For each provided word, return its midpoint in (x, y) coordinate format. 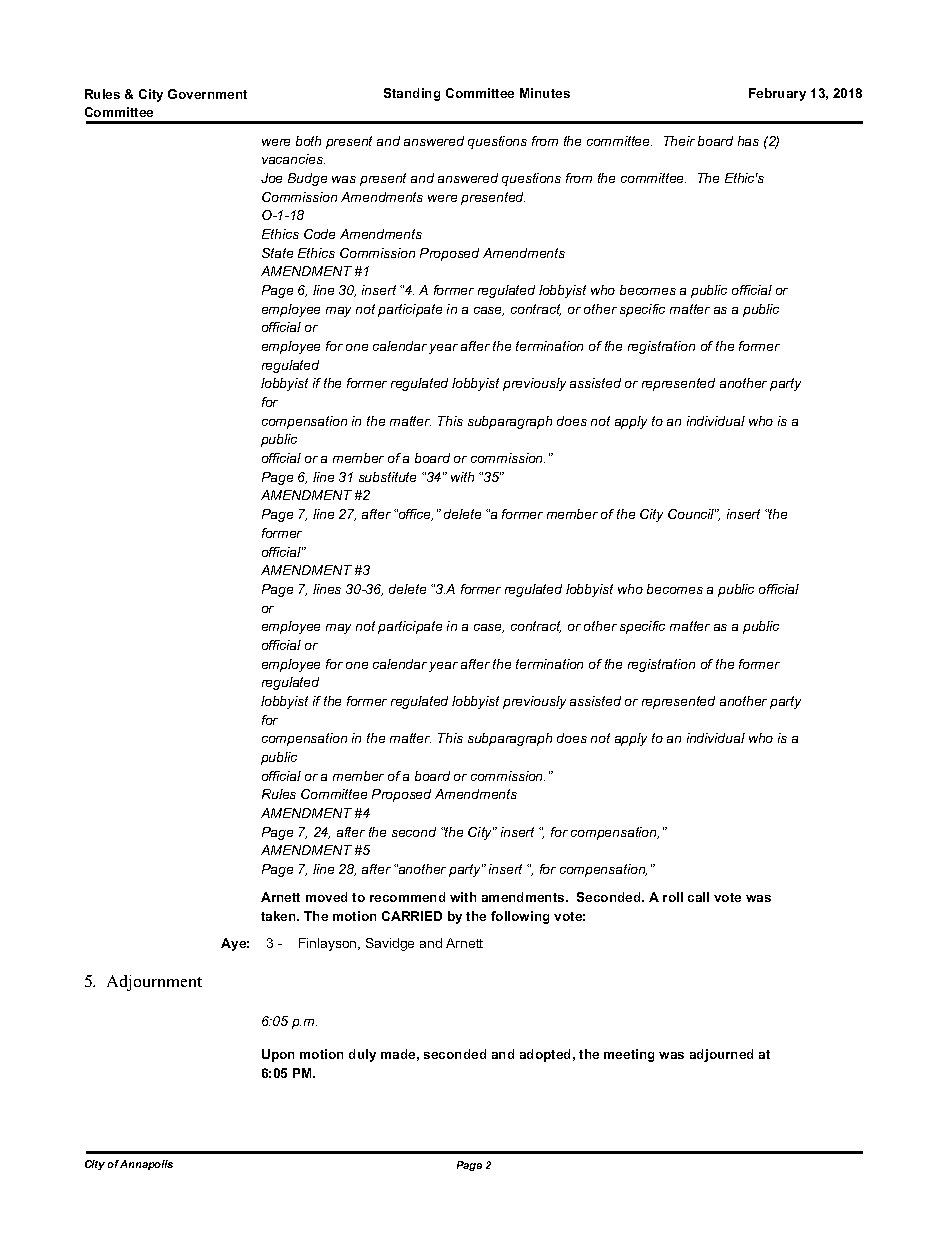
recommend (407, 897)
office (415, 515)
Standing (412, 94)
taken (279, 916)
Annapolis (146, 1165)
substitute (387, 477)
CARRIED (412, 916)
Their (679, 141)
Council (692, 514)
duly (362, 1055)
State (277, 253)
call (698, 897)
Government (207, 94)
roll (673, 897)
